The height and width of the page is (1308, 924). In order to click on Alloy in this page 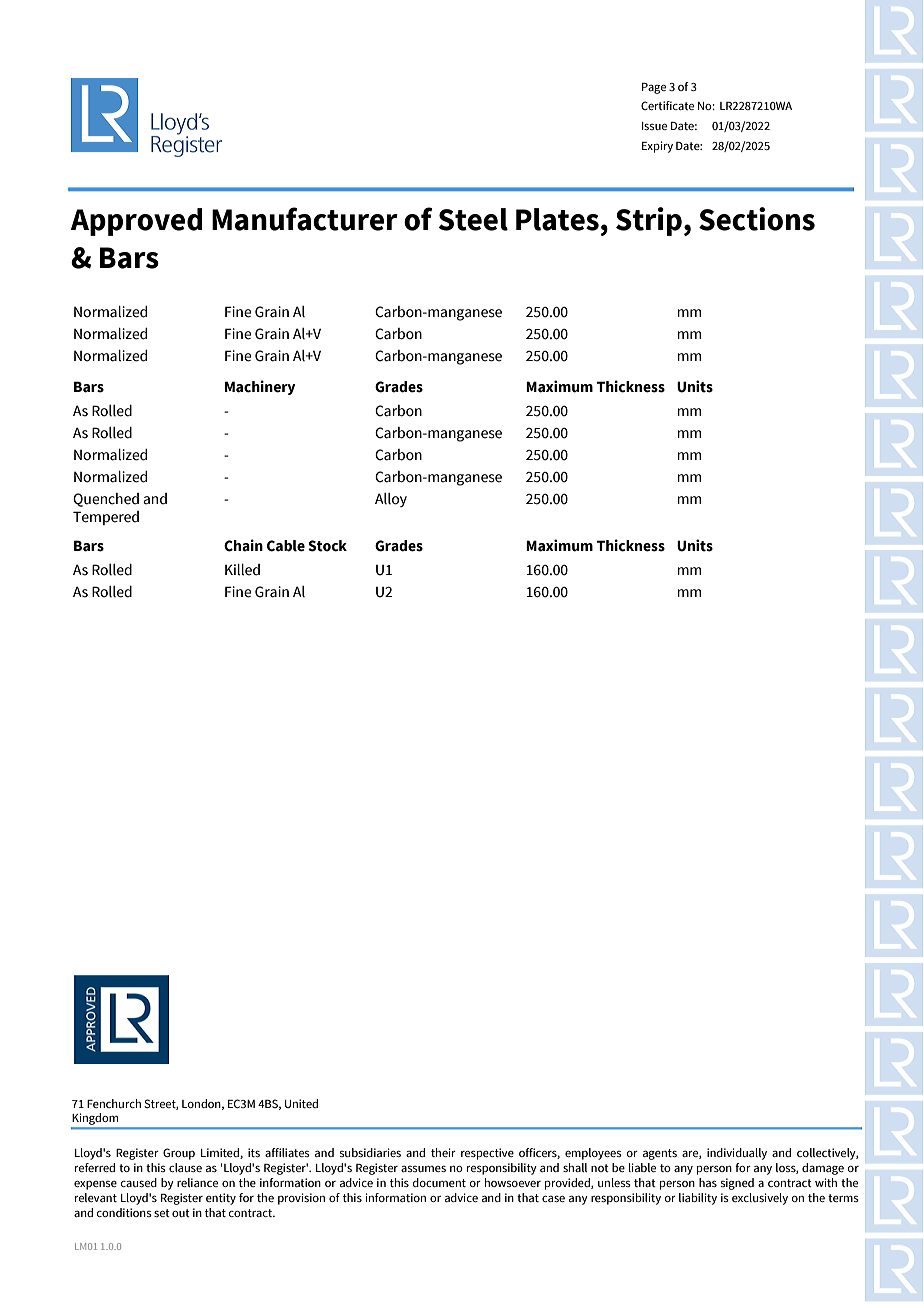, I will do `click(391, 500)`.
